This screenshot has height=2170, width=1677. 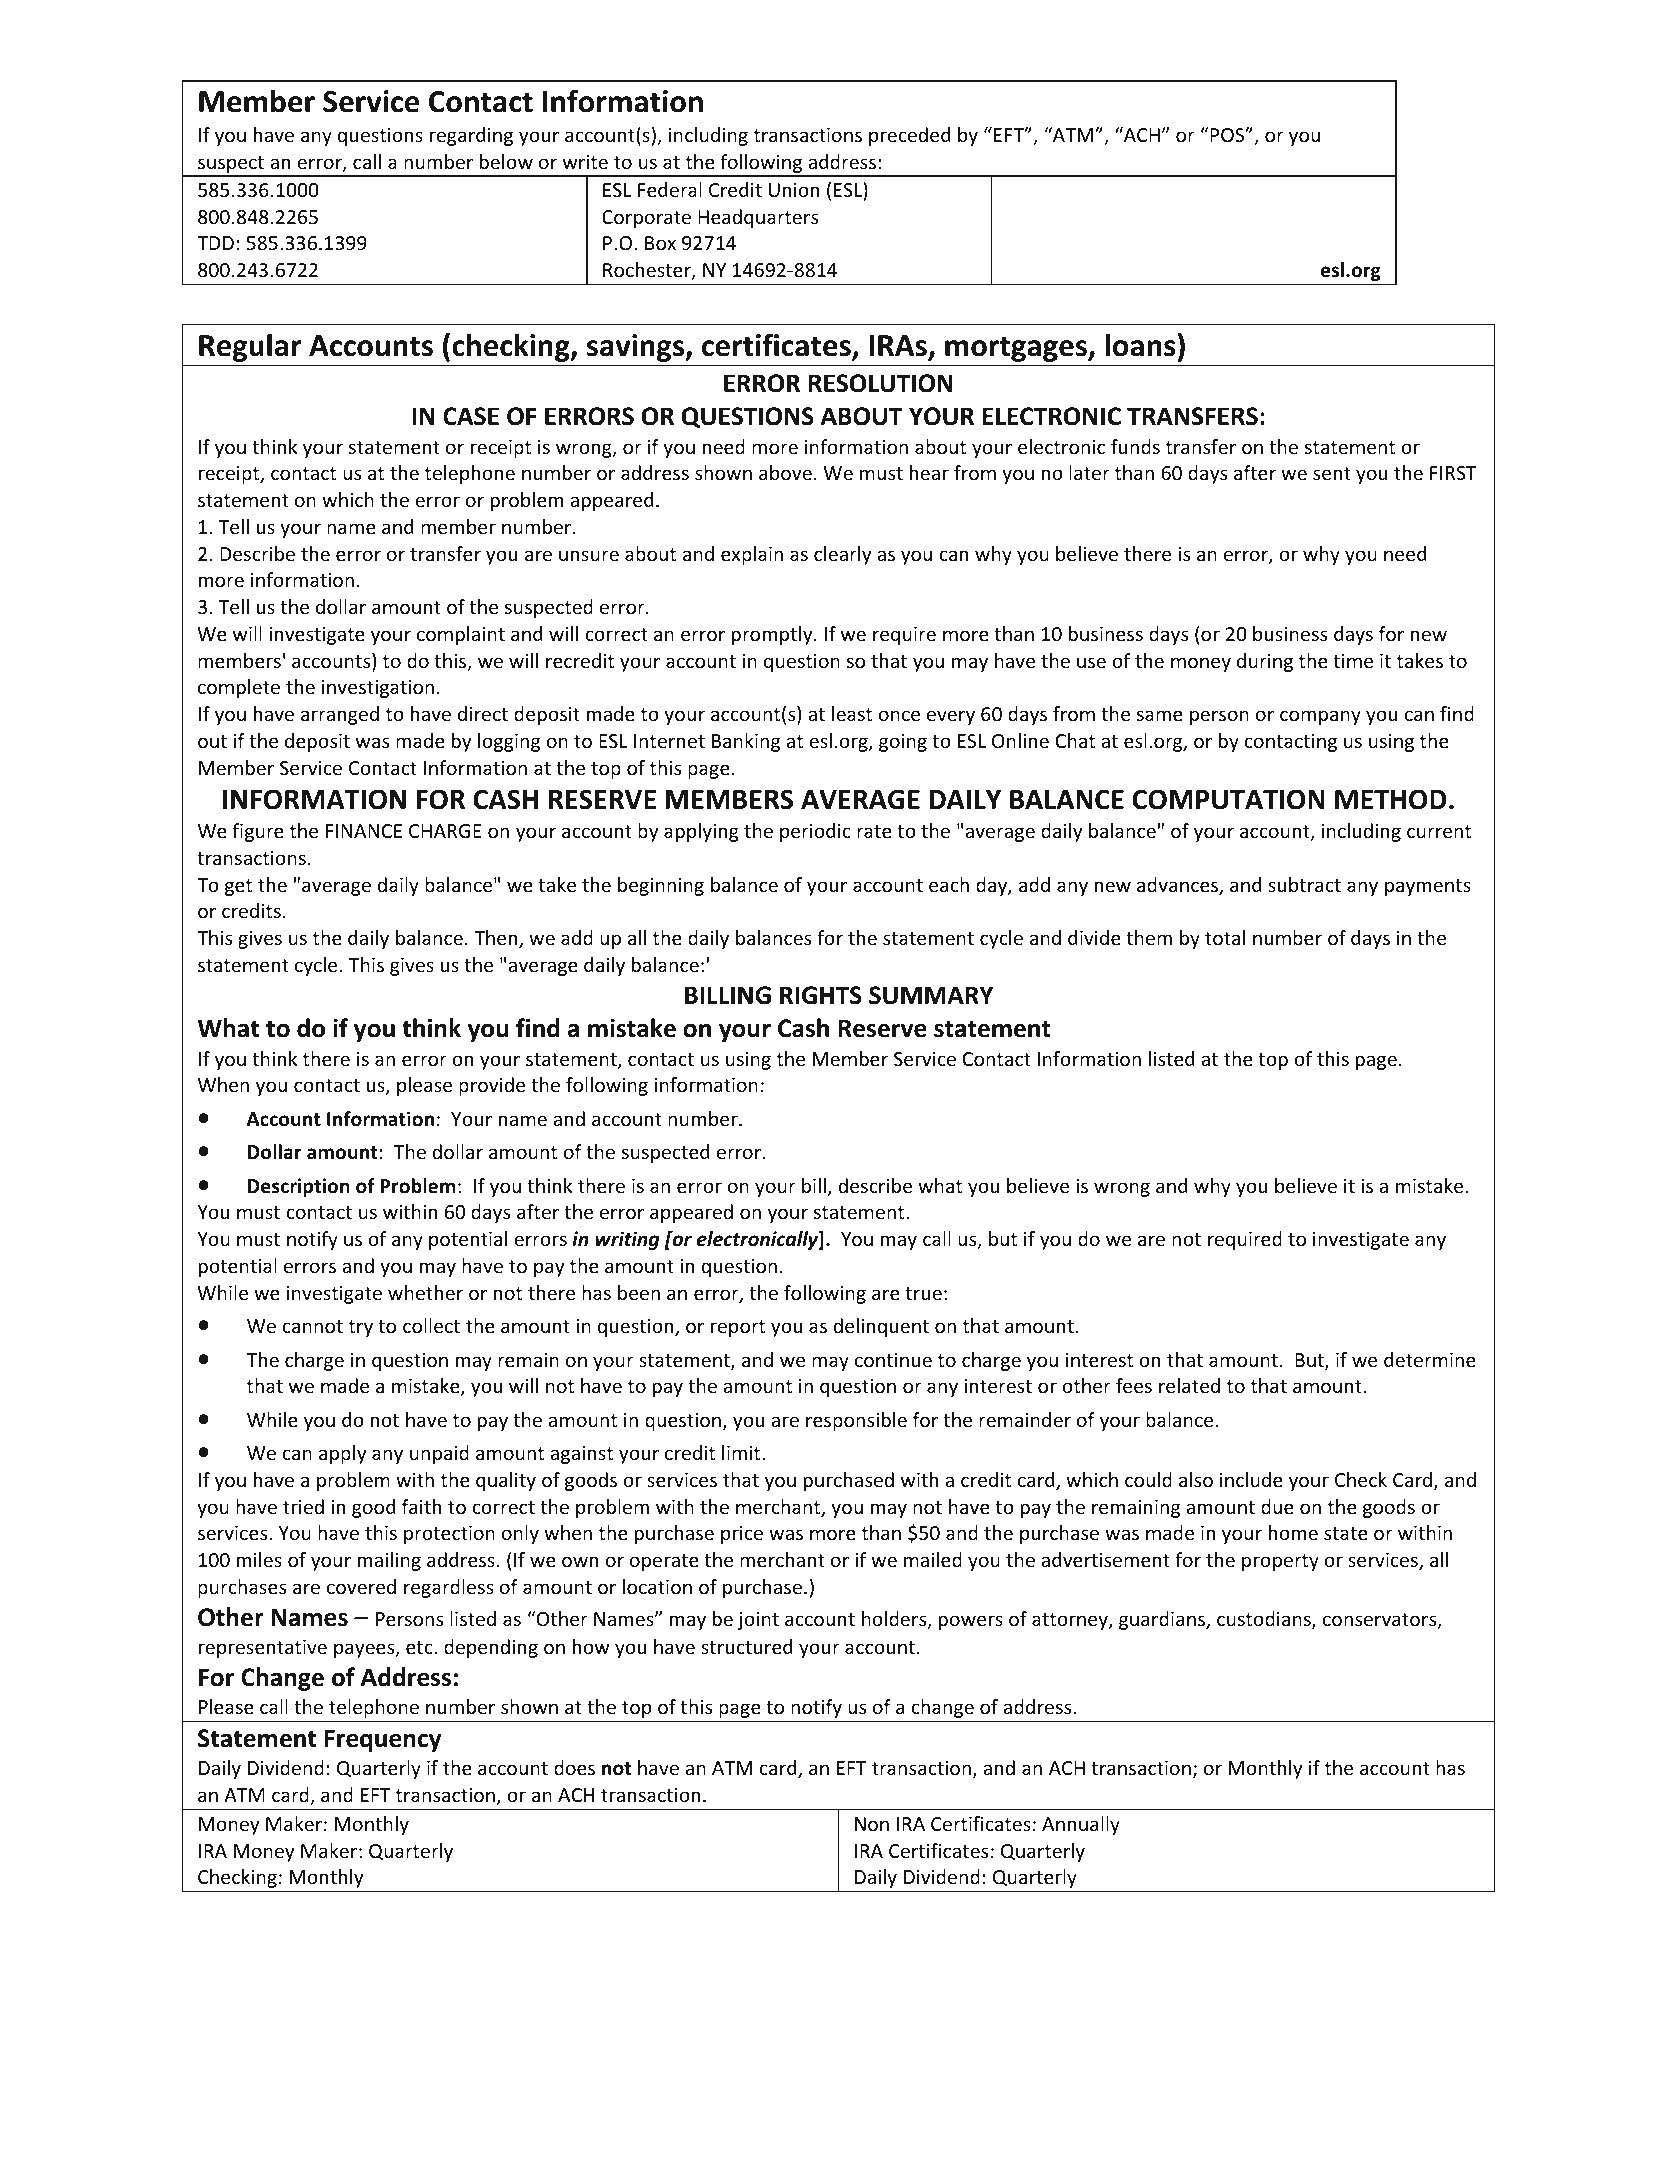 I want to click on true, so click(x=923, y=1293).
